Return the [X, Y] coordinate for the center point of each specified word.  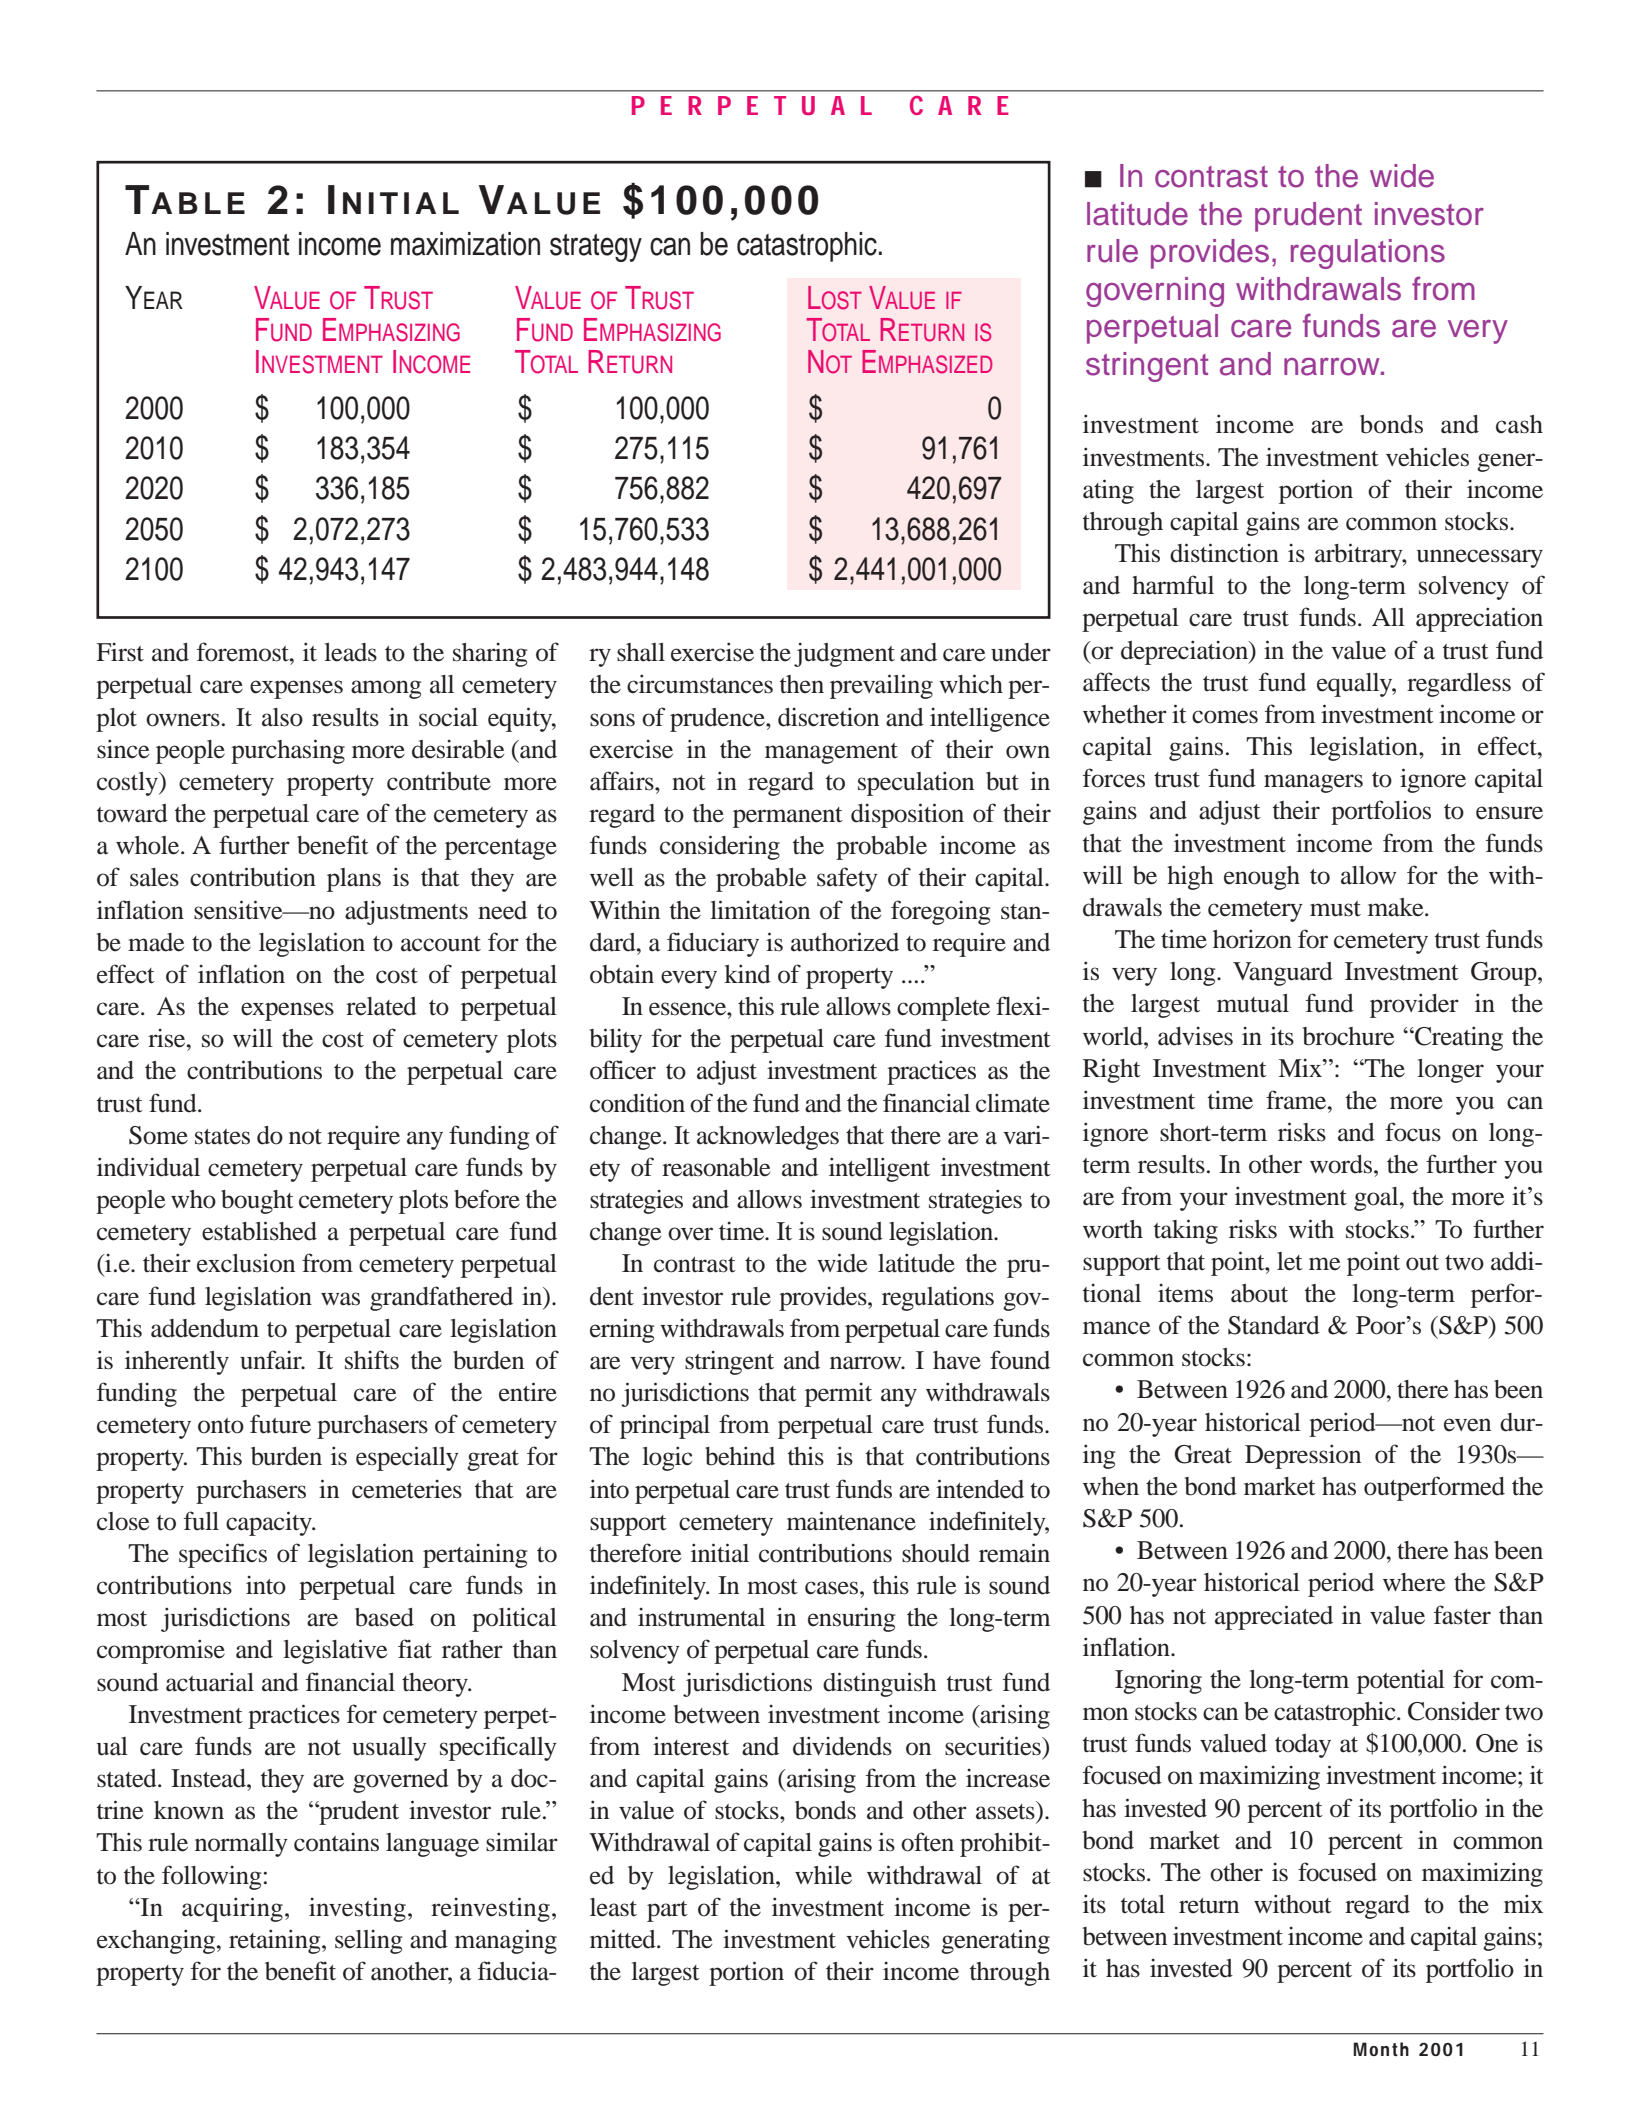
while [823, 1875]
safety [847, 879]
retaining [276, 1941]
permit [838, 1395]
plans [354, 880]
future [280, 1424]
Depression [1303, 1456]
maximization [465, 244]
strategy [596, 248]
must [1335, 909]
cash [1519, 424]
